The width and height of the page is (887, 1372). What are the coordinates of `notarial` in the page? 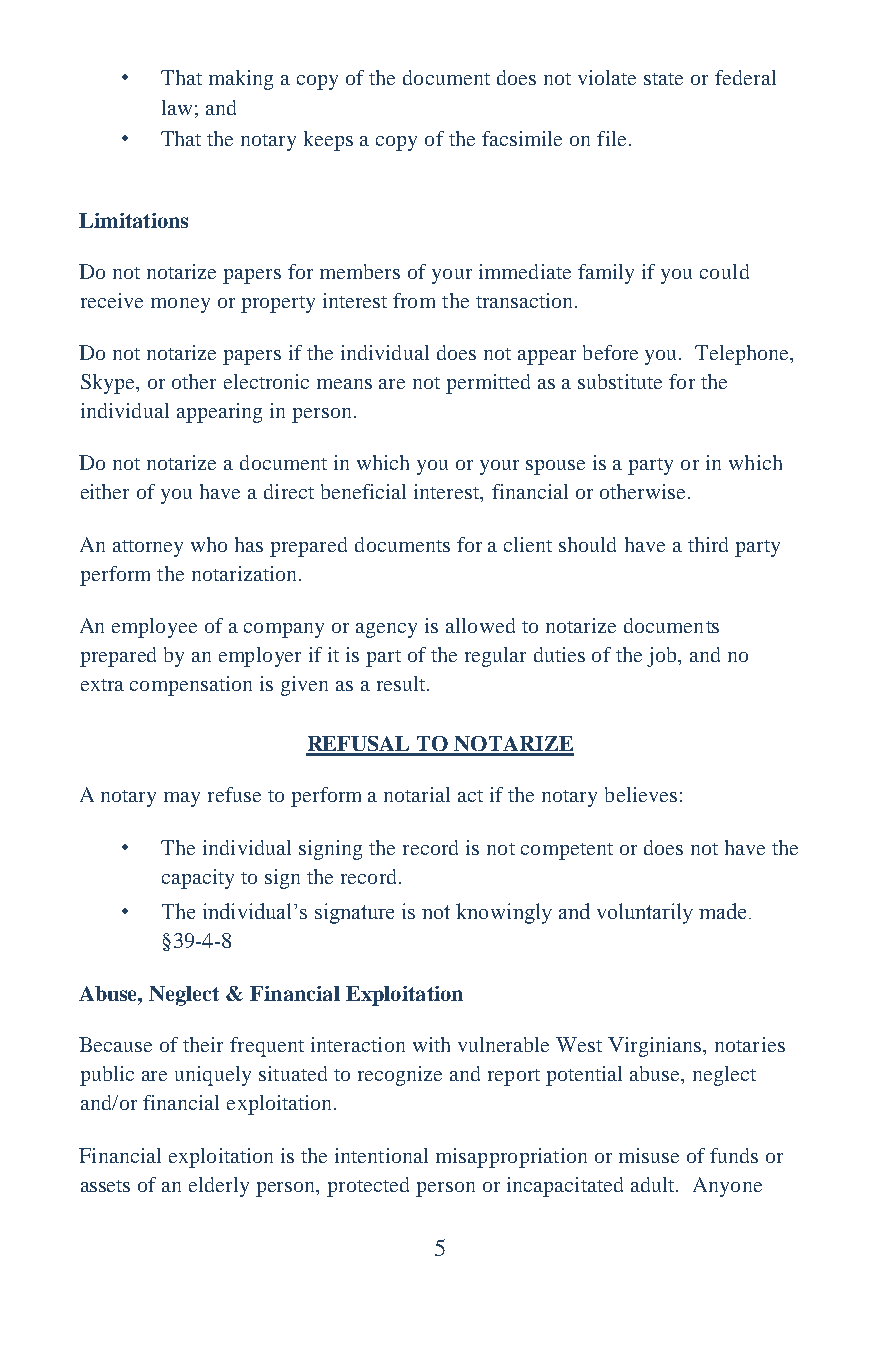 It's located at (417, 794).
